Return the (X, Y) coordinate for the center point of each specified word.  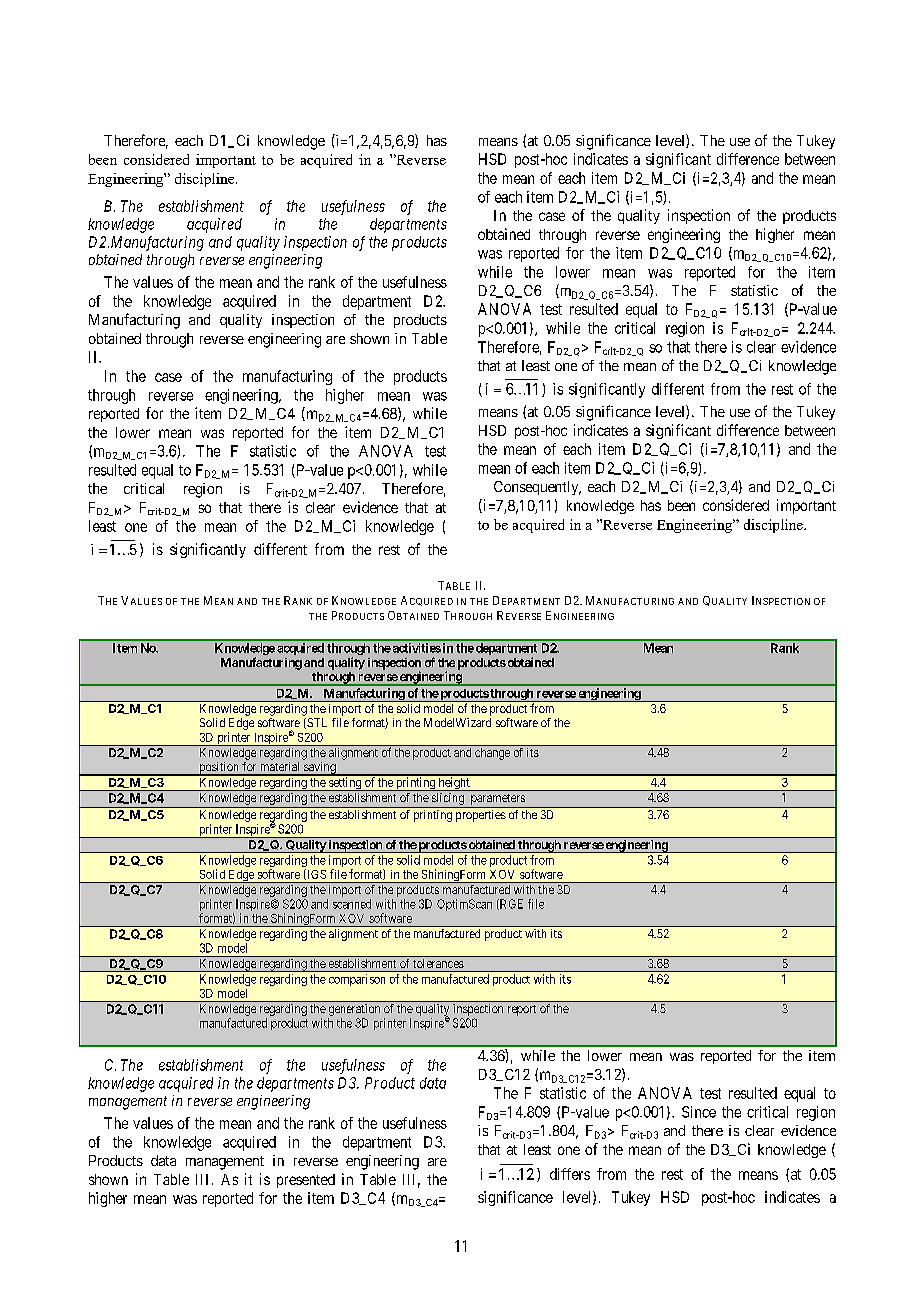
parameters (498, 799)
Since (699, 1112)
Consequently (537, 488)
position (219, 769)
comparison (357, 980)
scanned (352, 904)
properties (481, 816)
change (492, 754)
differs (570, 1174)
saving (320, 769)
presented (306, 1181)
